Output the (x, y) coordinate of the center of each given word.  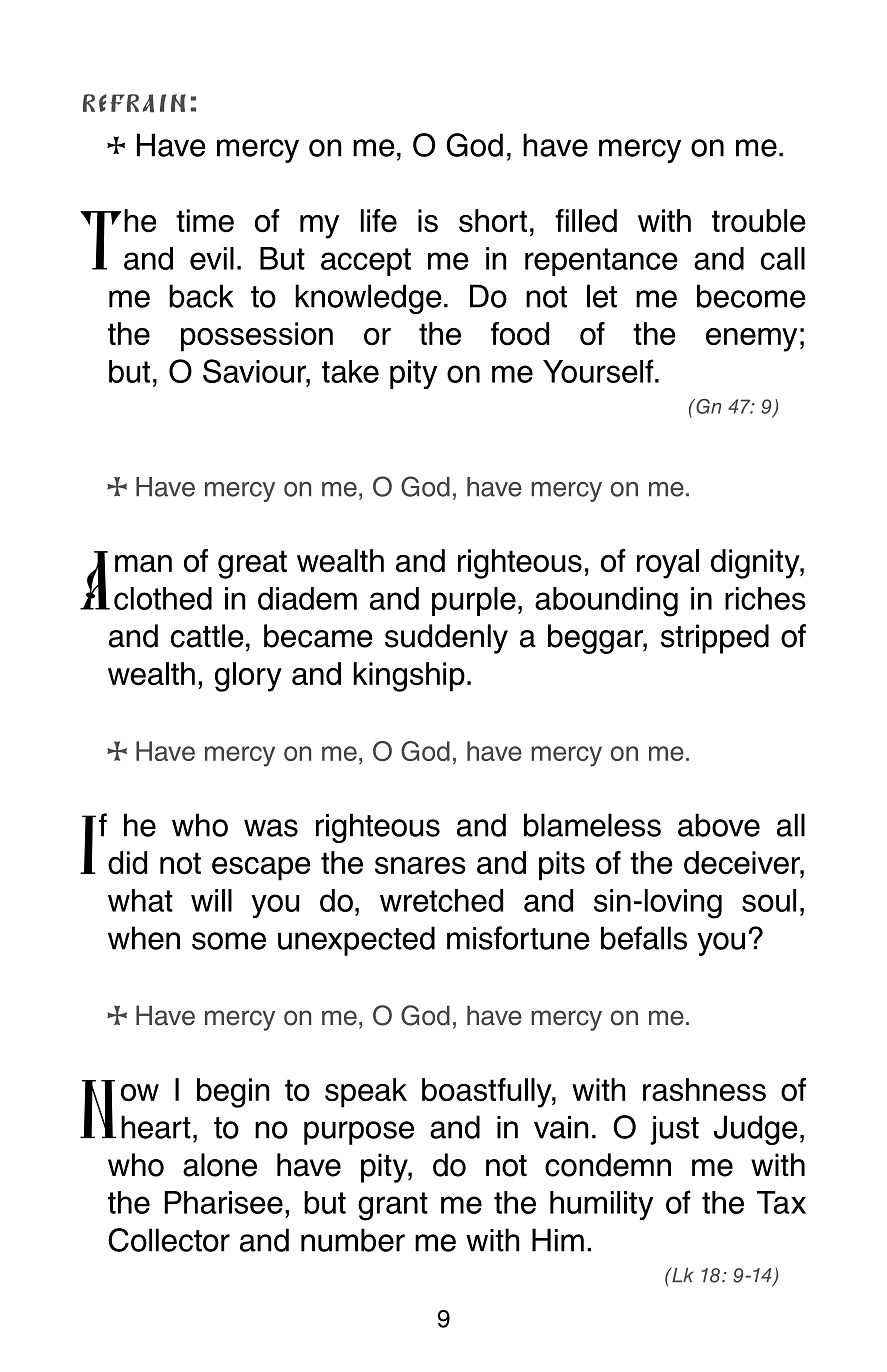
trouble (759, 221)
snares (420, 866)
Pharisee (223, 1202)
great (252, 564)
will (211, 900)
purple (474, 601)
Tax (781, 1202)
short (493, 221)
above (719, 825)
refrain (134, 103)
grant (393, 1206)
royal (668, 564)
